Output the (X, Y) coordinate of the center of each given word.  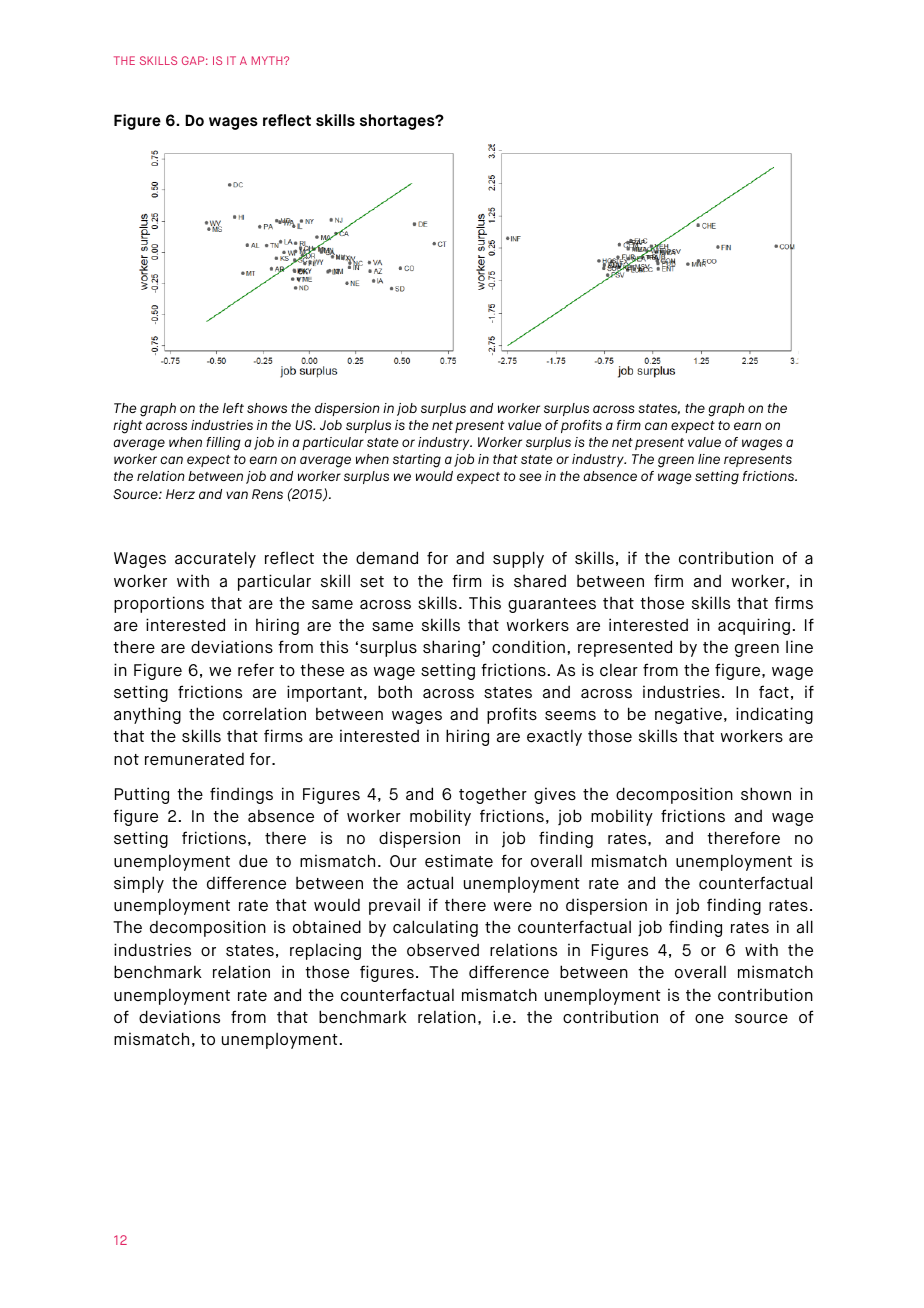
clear (619, 670)
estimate (459, 861)
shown (766, 794)
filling (223, 444)
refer (256, 670)
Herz (180, 494)
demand (387, 558)
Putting (142, 795)
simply (139, 884)
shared (540, 581)
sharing (451, 648)
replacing (325, 951)
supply (518, 559)
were (513, 907)
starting (417, 461)
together (493, 795)
